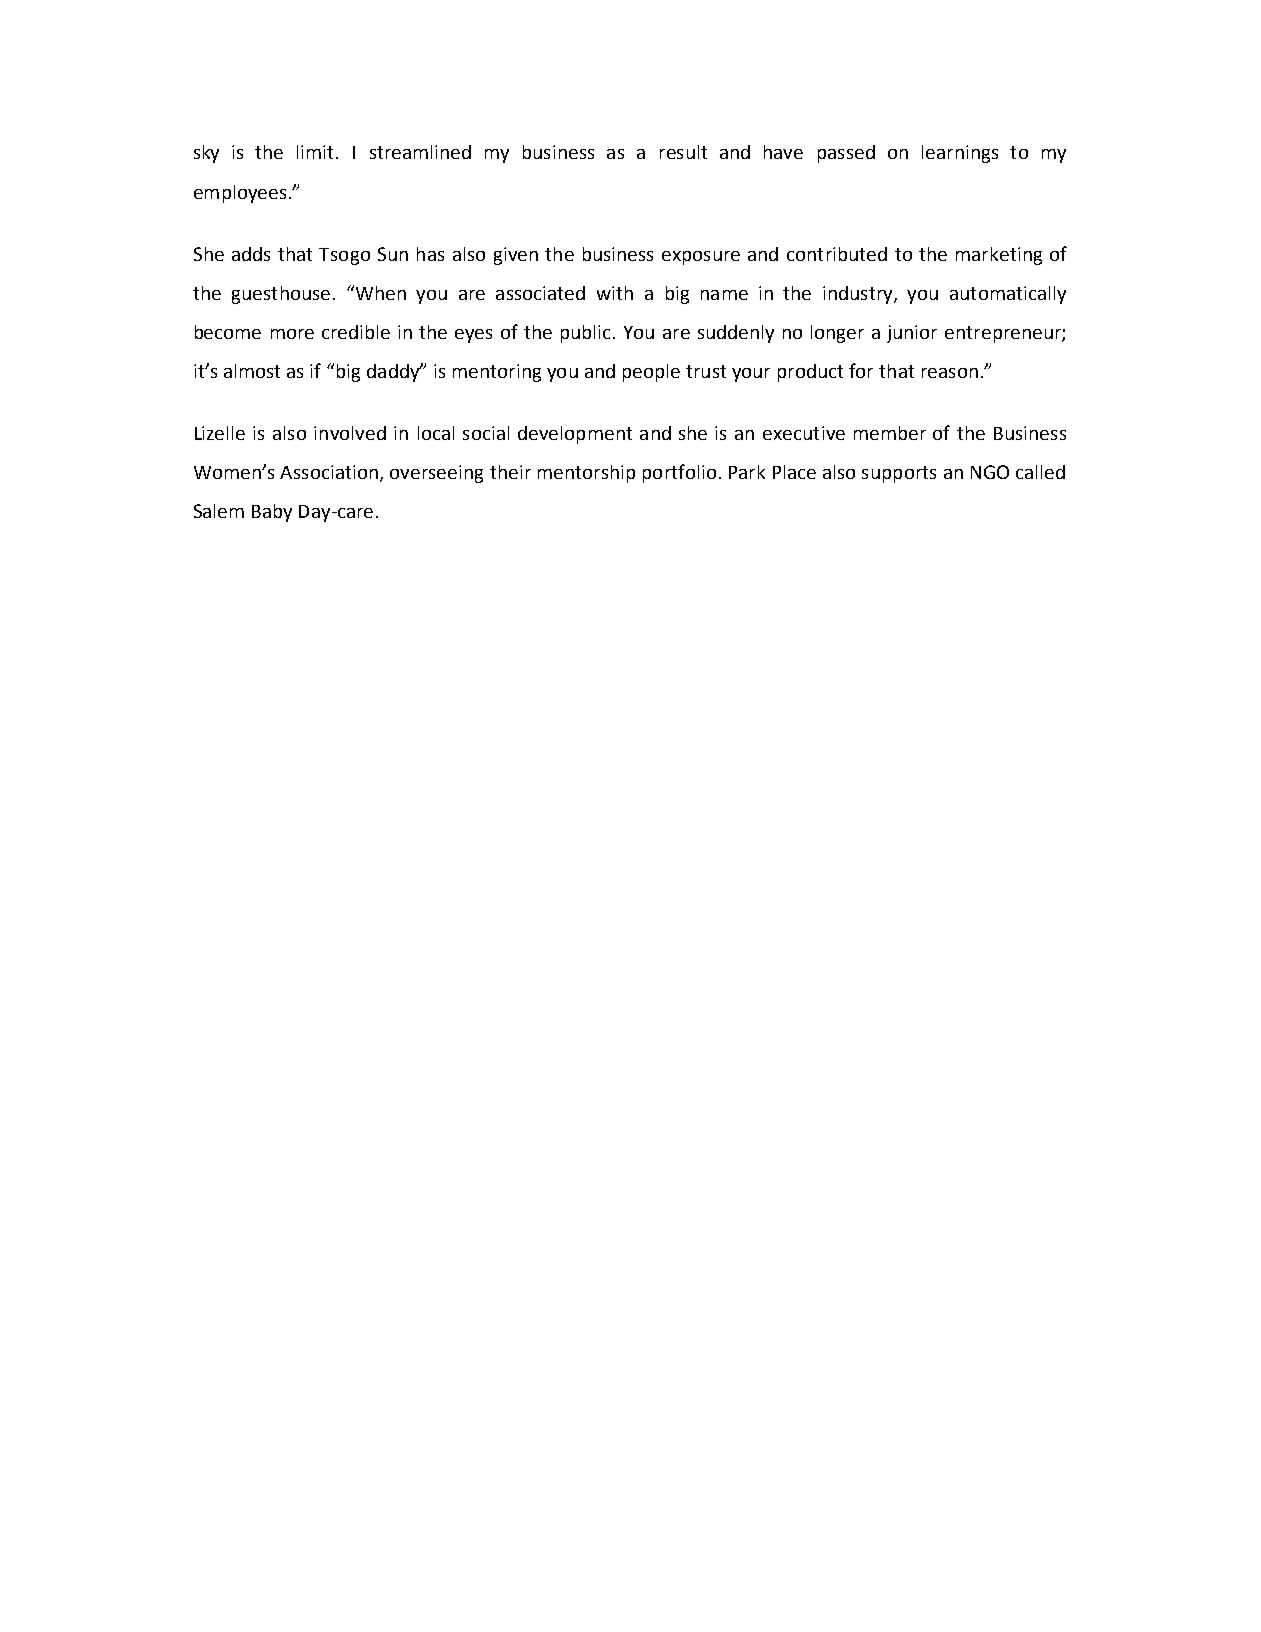 This page has width=1261, height=1632. What do you see at coordinates (586, 474) in the page?
I see `mentorship` at bounding box center [586, 474].
